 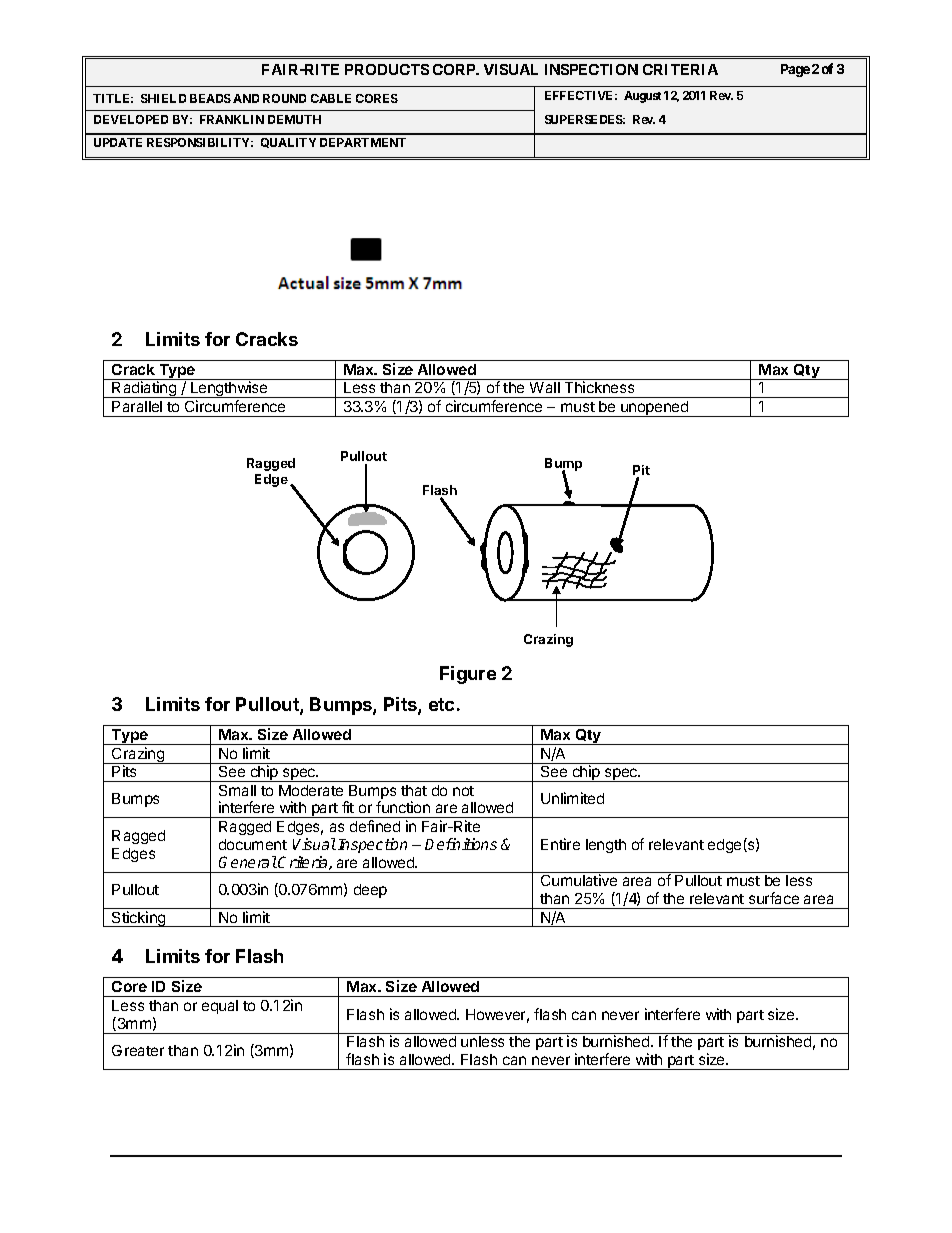 I want to click on Entire, so click(x=560, y=844).
